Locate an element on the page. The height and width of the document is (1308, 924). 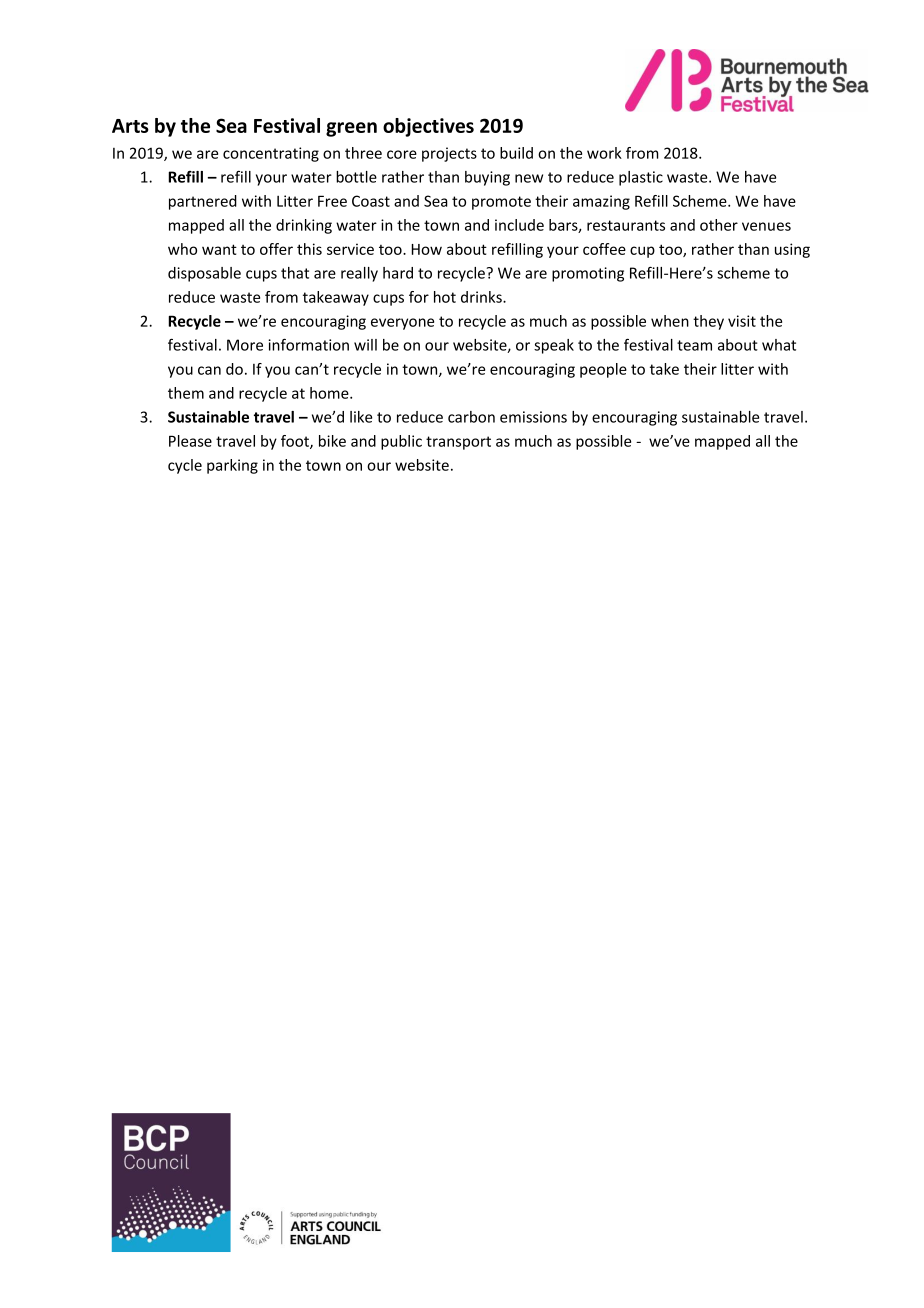
using is located at coordinates (792, 250).
